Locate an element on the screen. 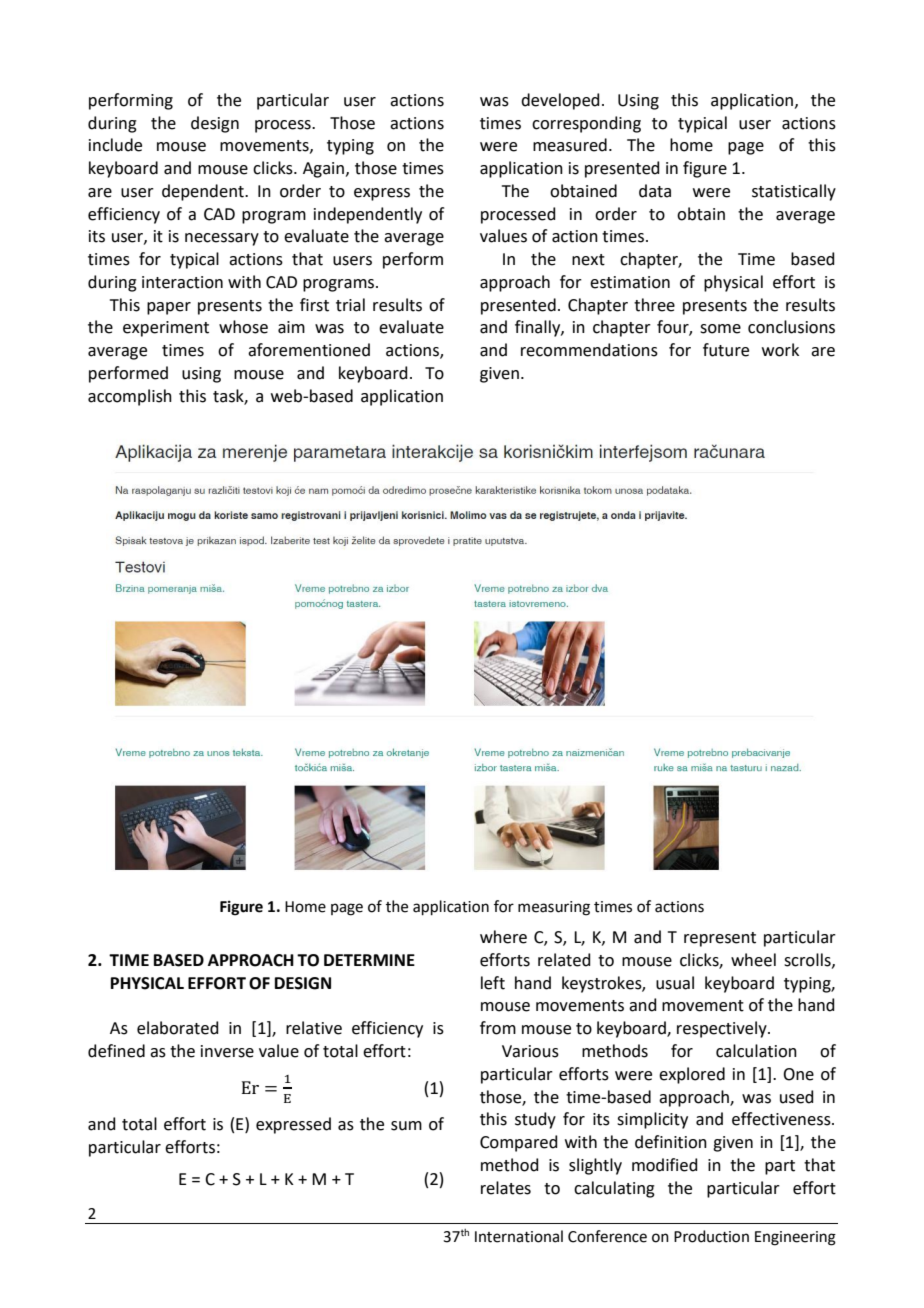 The image size is (924, 1308). accomplish is located at coordinates (130, 397).
